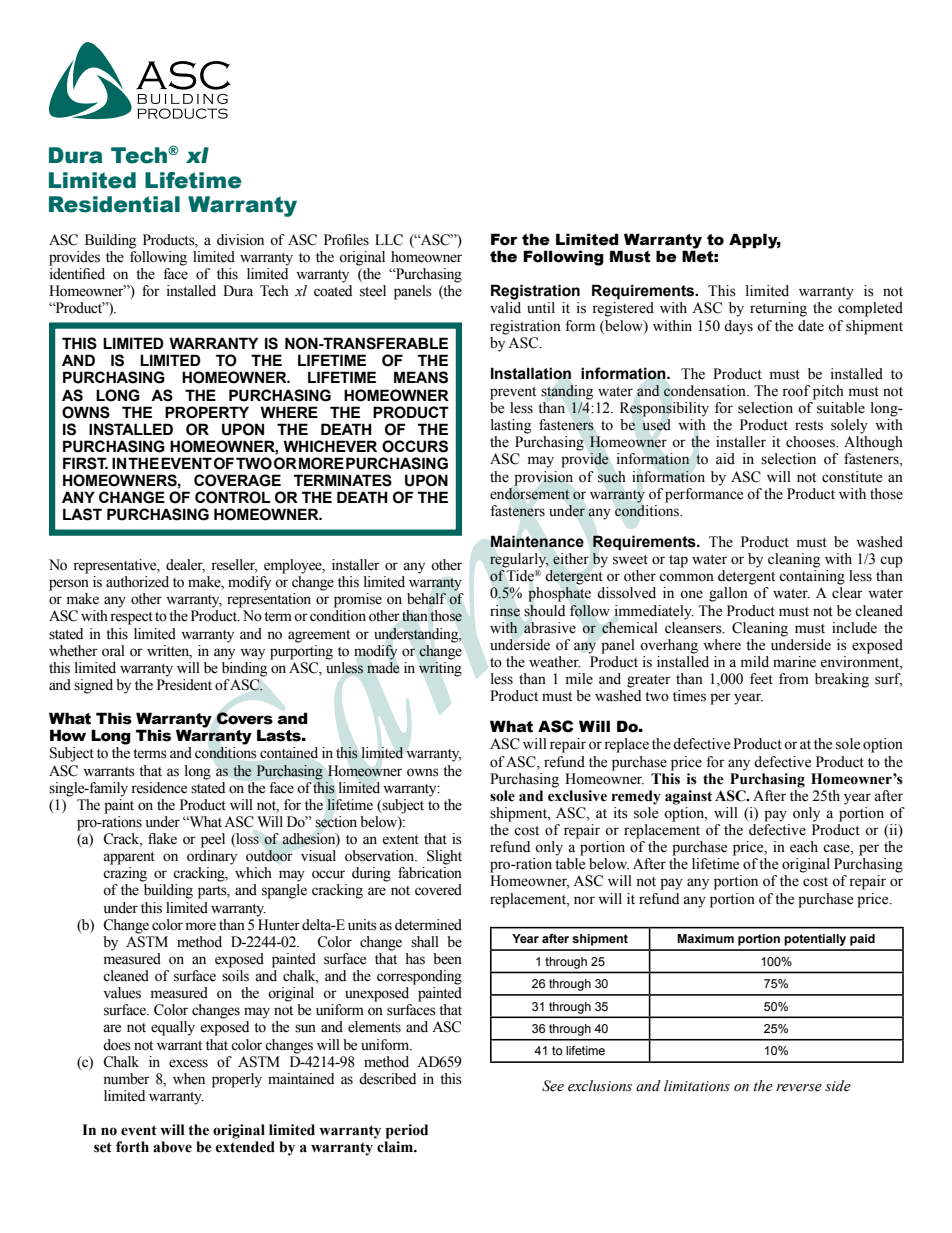  I want to click on containing, so click(812, 577).
